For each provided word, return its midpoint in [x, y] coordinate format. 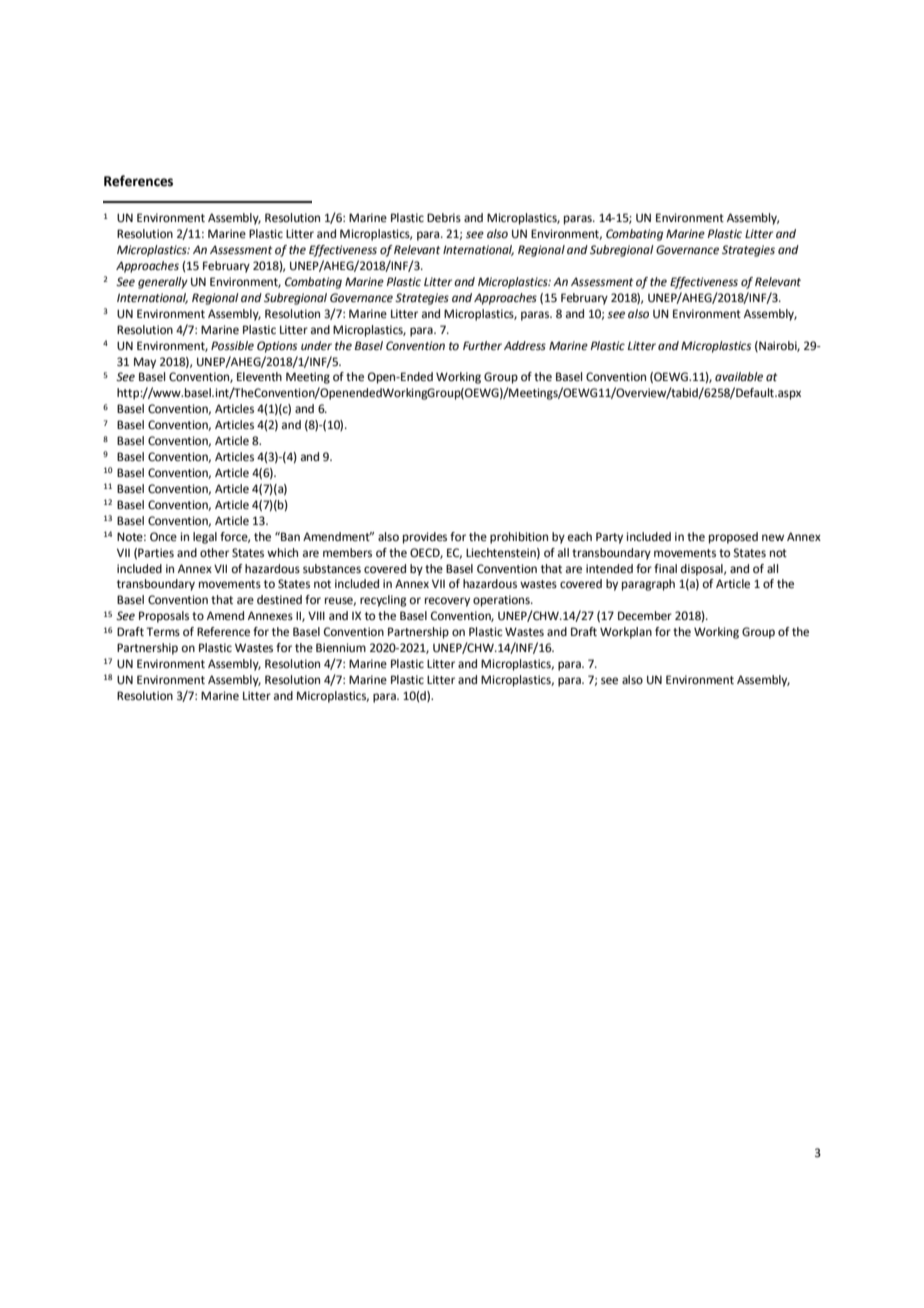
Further [482, 346]
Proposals [164, 617]
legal [205, 538]
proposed [733, 538]
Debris [444, 218]
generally [163, 283]
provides [425, 538]
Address [525, 346]
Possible [232, 346]
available [739, 377]
